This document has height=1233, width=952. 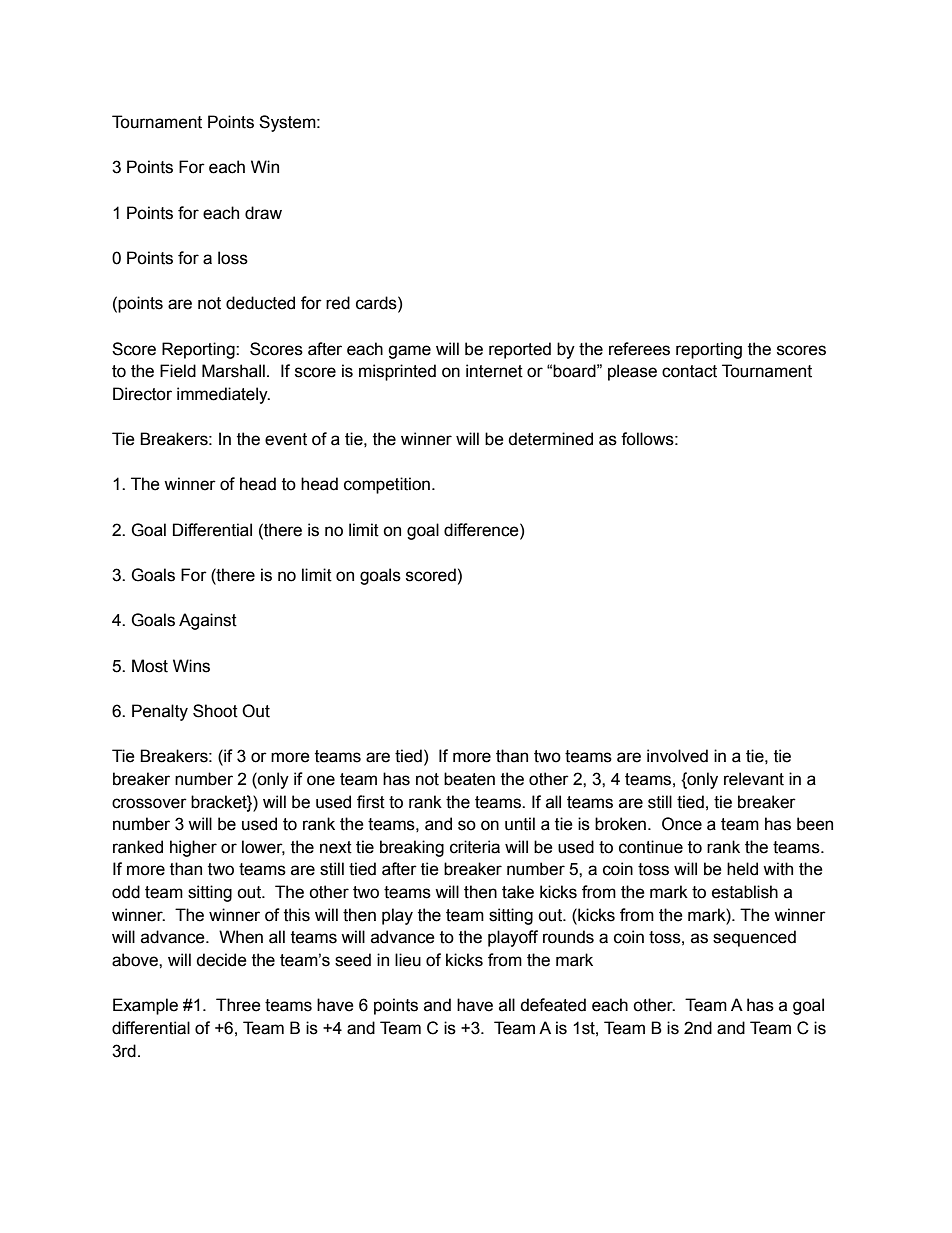 What do you see at coordinates (408, 960) in the document?
I see `lieu` at bounding box center [408, 960].
